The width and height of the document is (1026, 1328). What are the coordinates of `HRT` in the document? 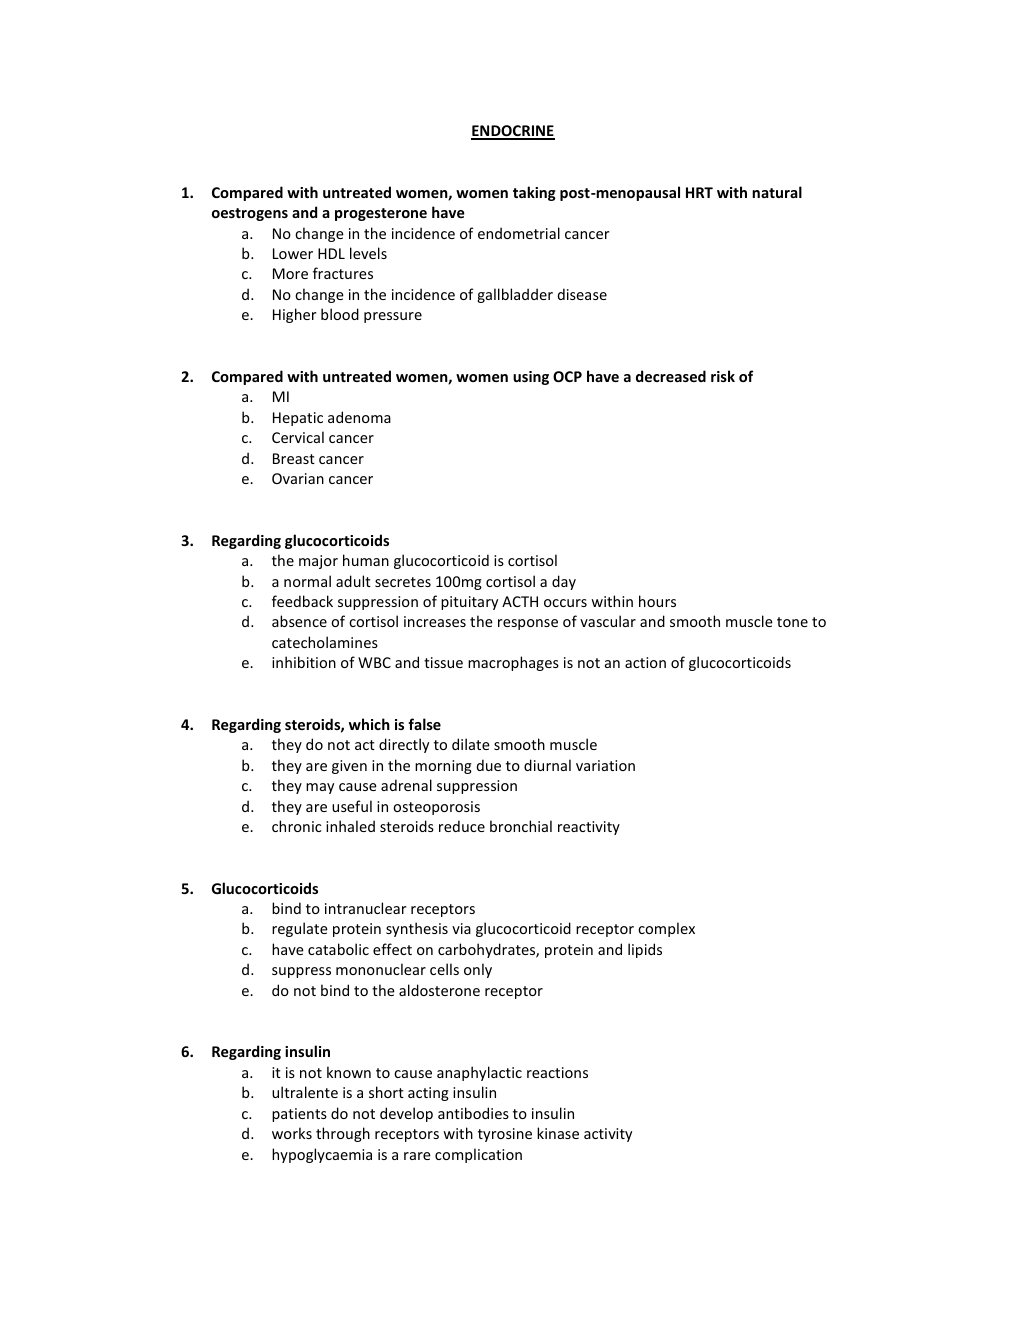 It's located at (699, 192).
